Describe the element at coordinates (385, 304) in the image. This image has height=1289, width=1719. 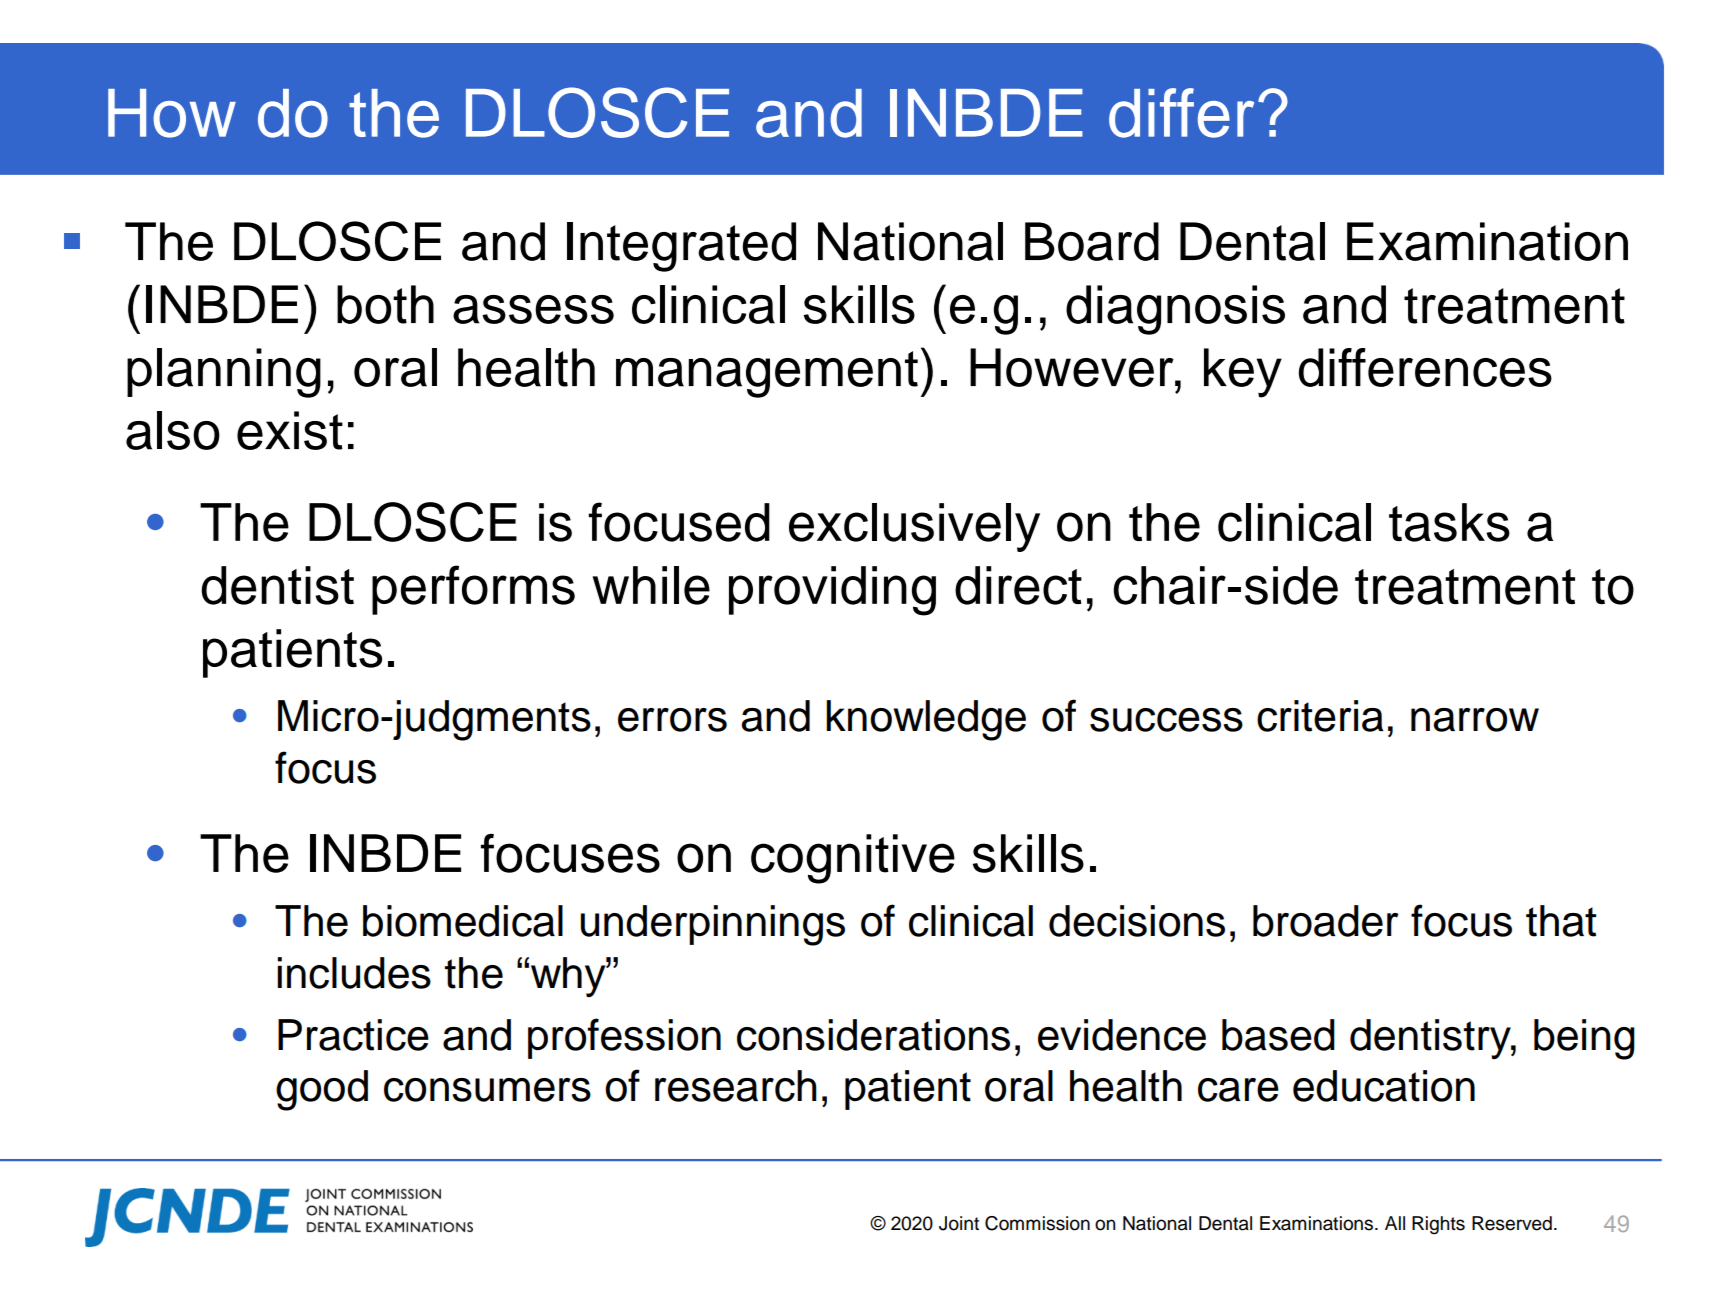
I see `both` at that location.
